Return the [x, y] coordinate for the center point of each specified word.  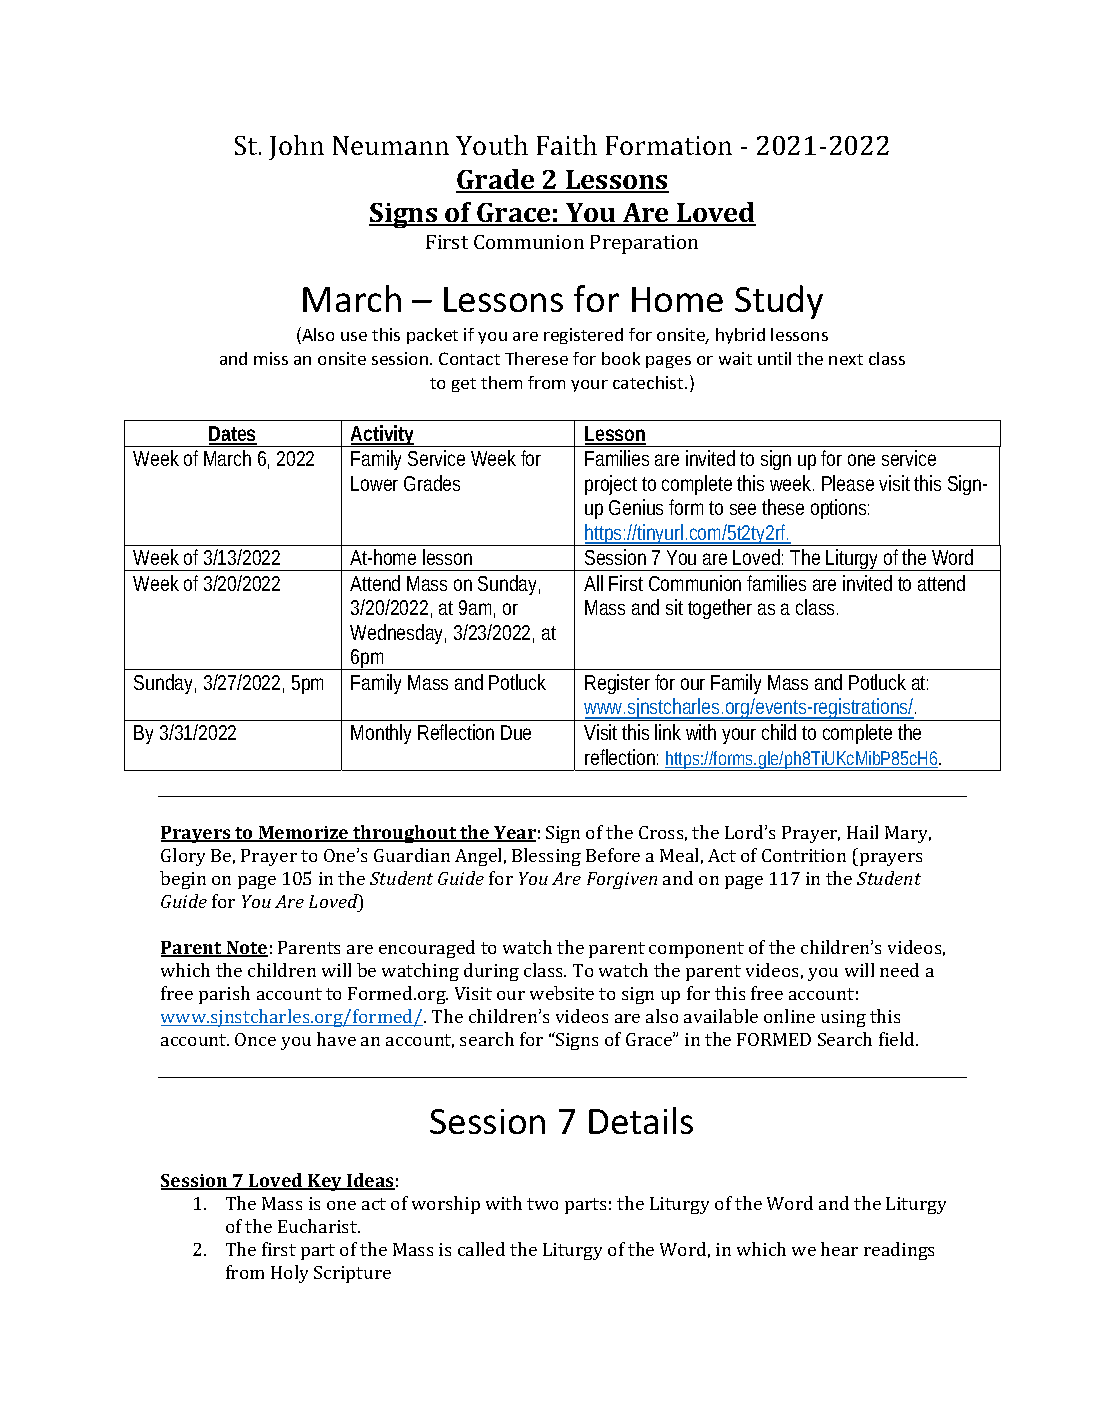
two [542, 1204]
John [296, 147]
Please [848, 483]
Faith [567, 145]
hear [839, 1249]
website [562, 993]
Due [516, 732]
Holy [289, 1274]
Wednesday [398, 634]
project [614, 485]
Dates [233, 435]
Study [779, 302]
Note [246, 949]
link [668, 732]
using [843, 1018]
